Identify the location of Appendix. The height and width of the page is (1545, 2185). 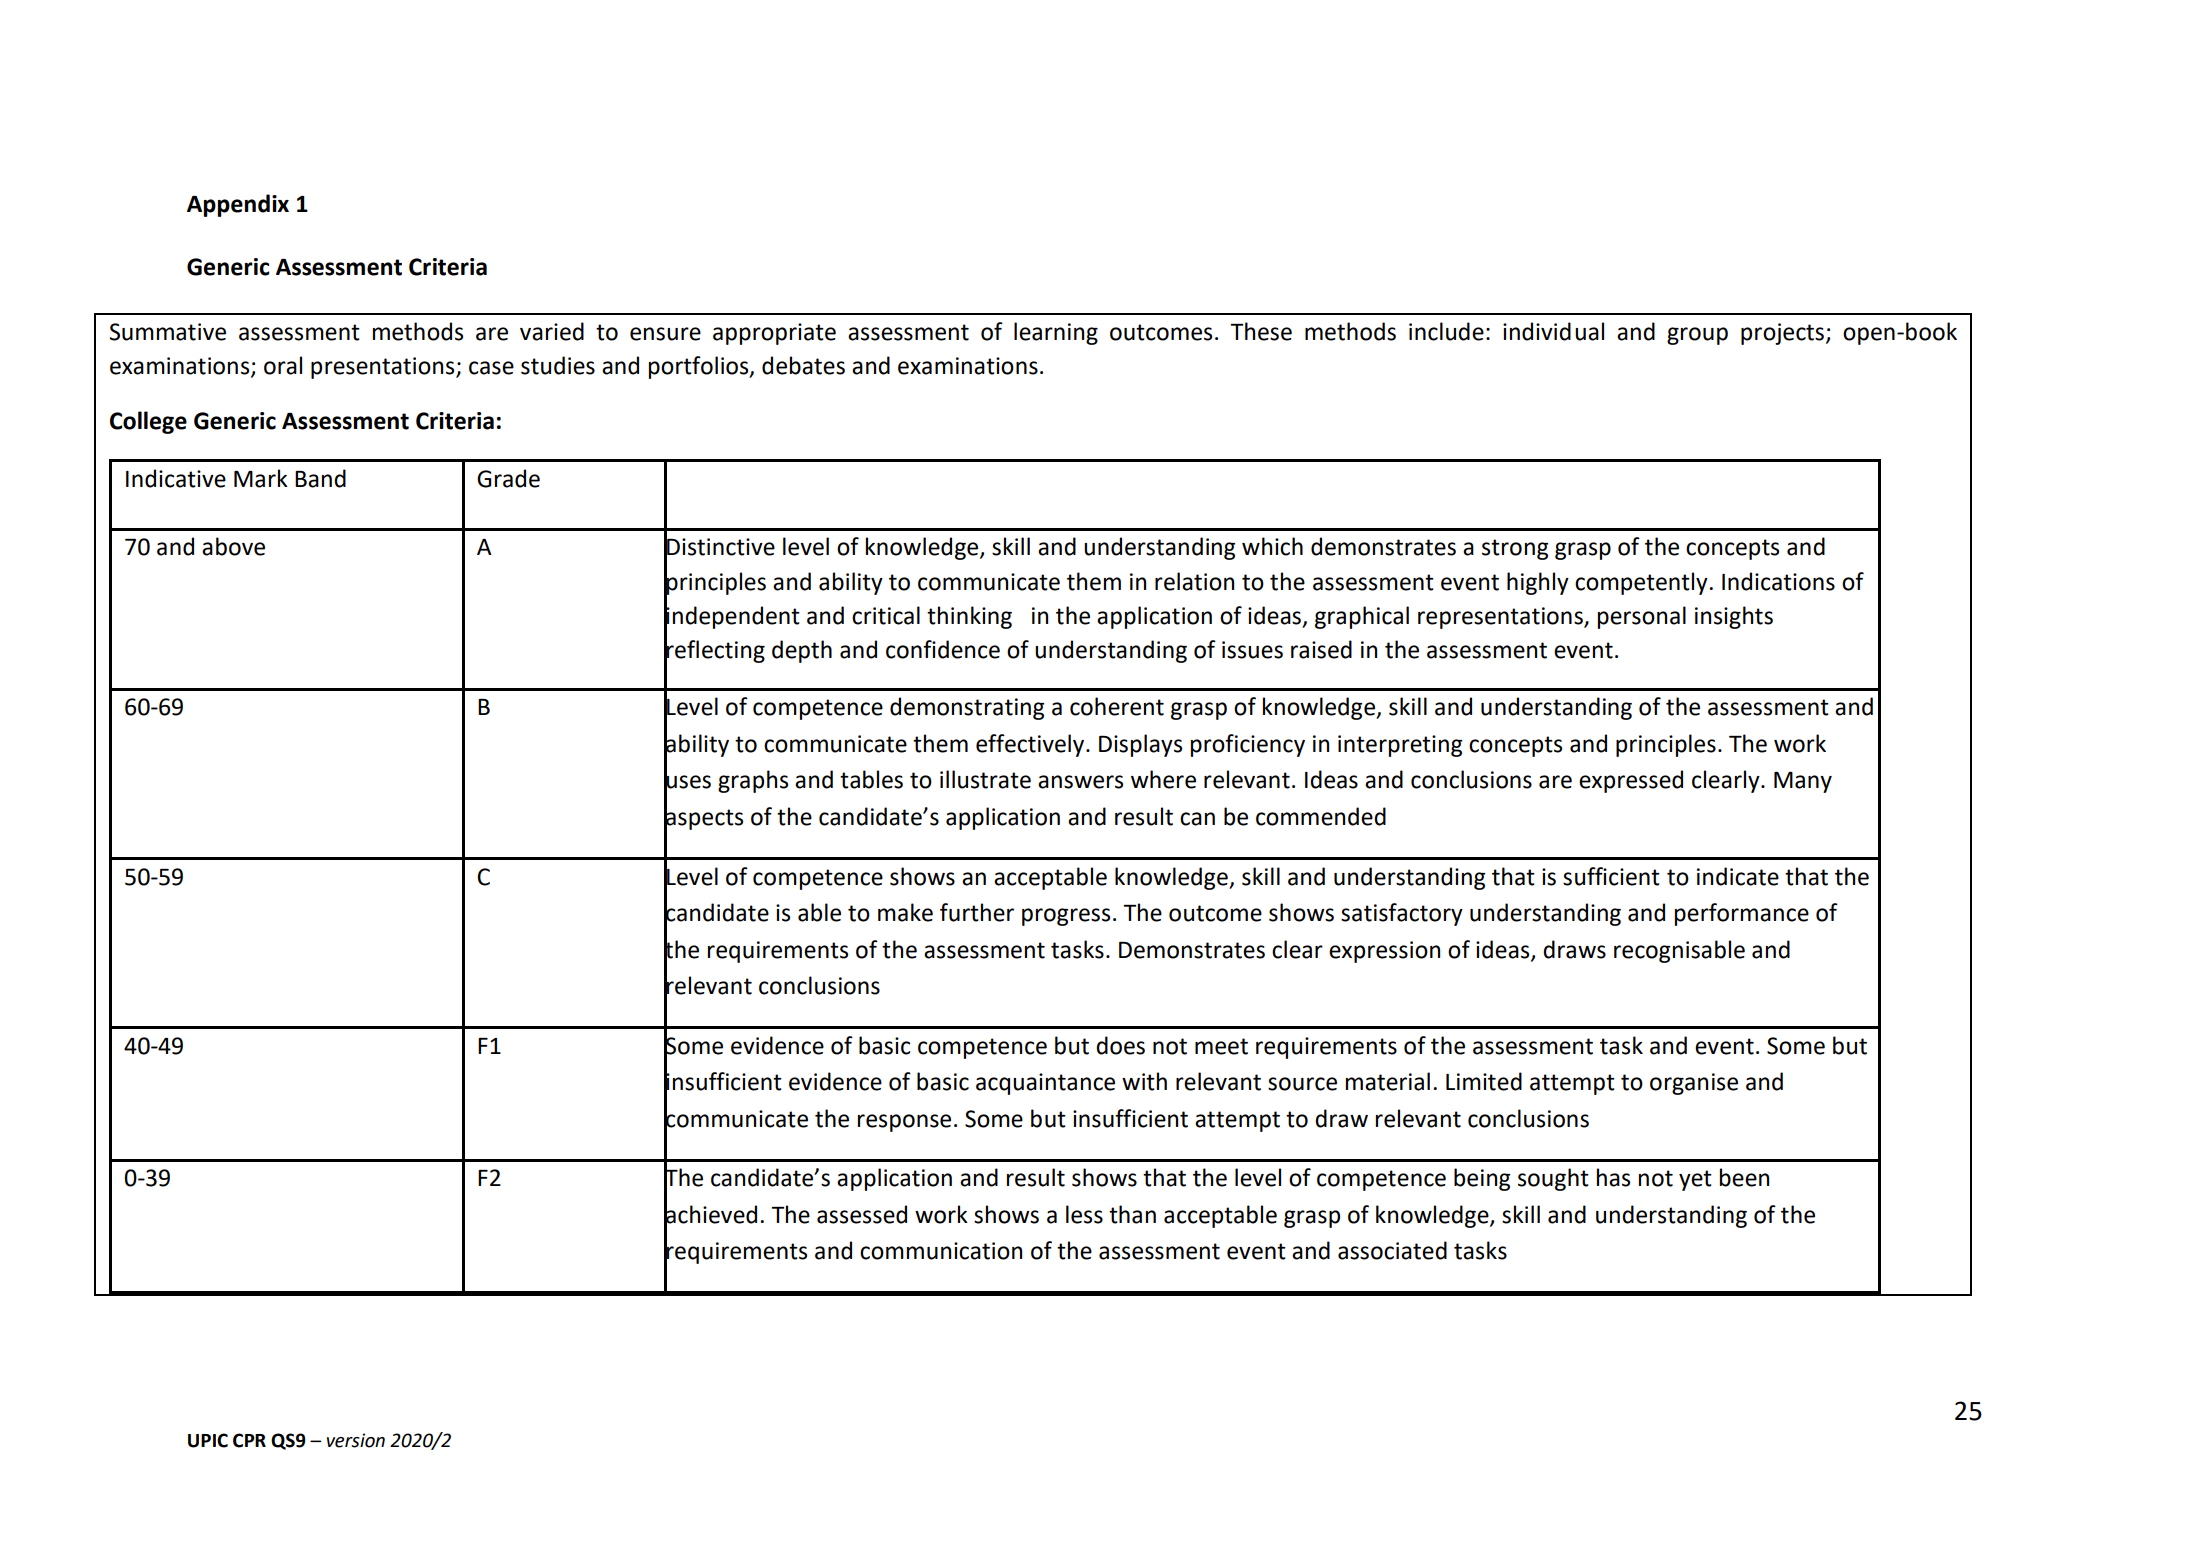
(238, 205).
